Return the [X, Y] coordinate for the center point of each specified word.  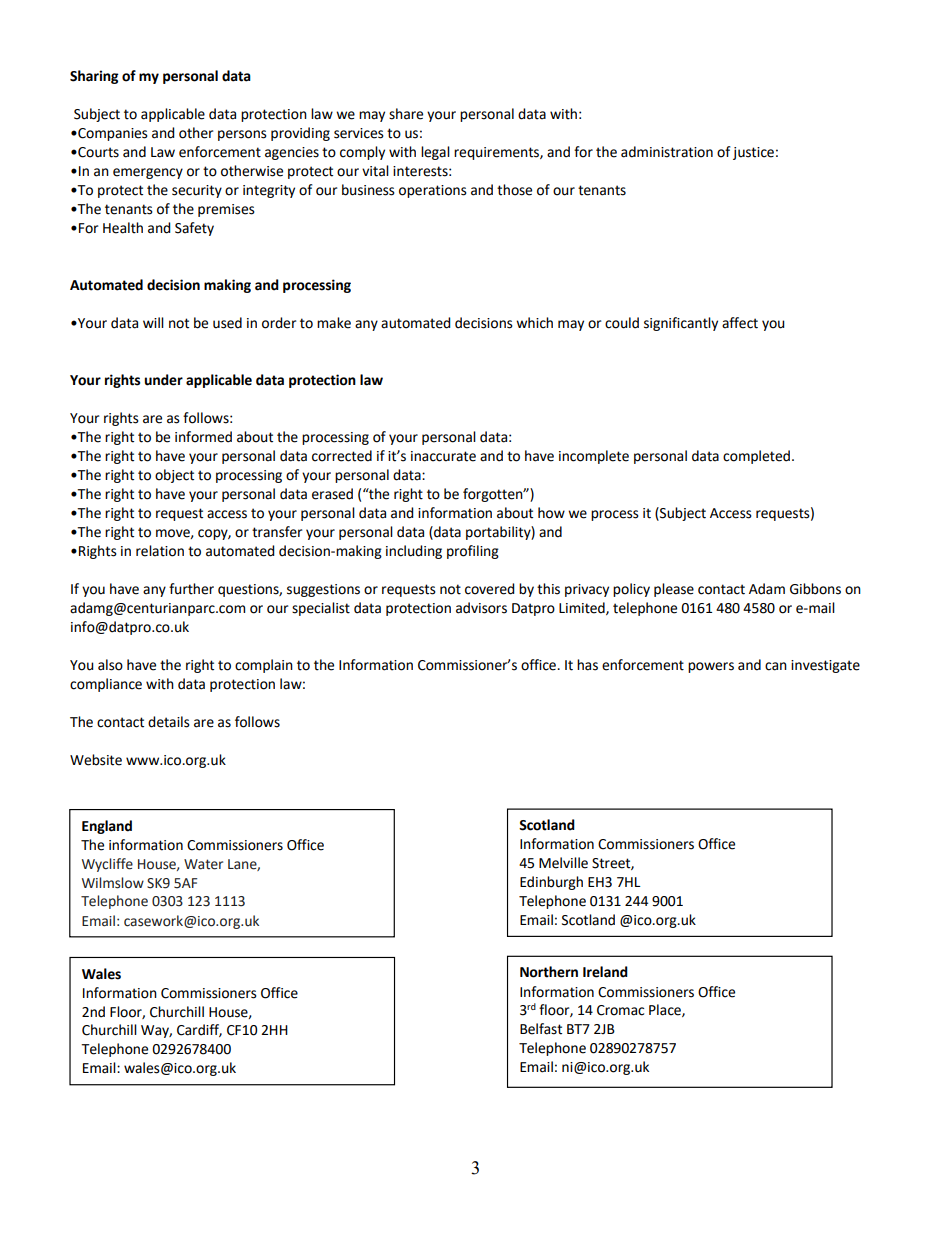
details [169, 722]
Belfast [541, 1029]
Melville [563, 863]
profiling [473, 552]
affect [740, 323]
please [674, 590]
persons [242, 135]
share [406, 114]
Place [666, 1010]
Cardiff [199, 1030]
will [153, 322]
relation [160, 551]
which [534, 323]
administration [667, 152]
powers [711, 667]
